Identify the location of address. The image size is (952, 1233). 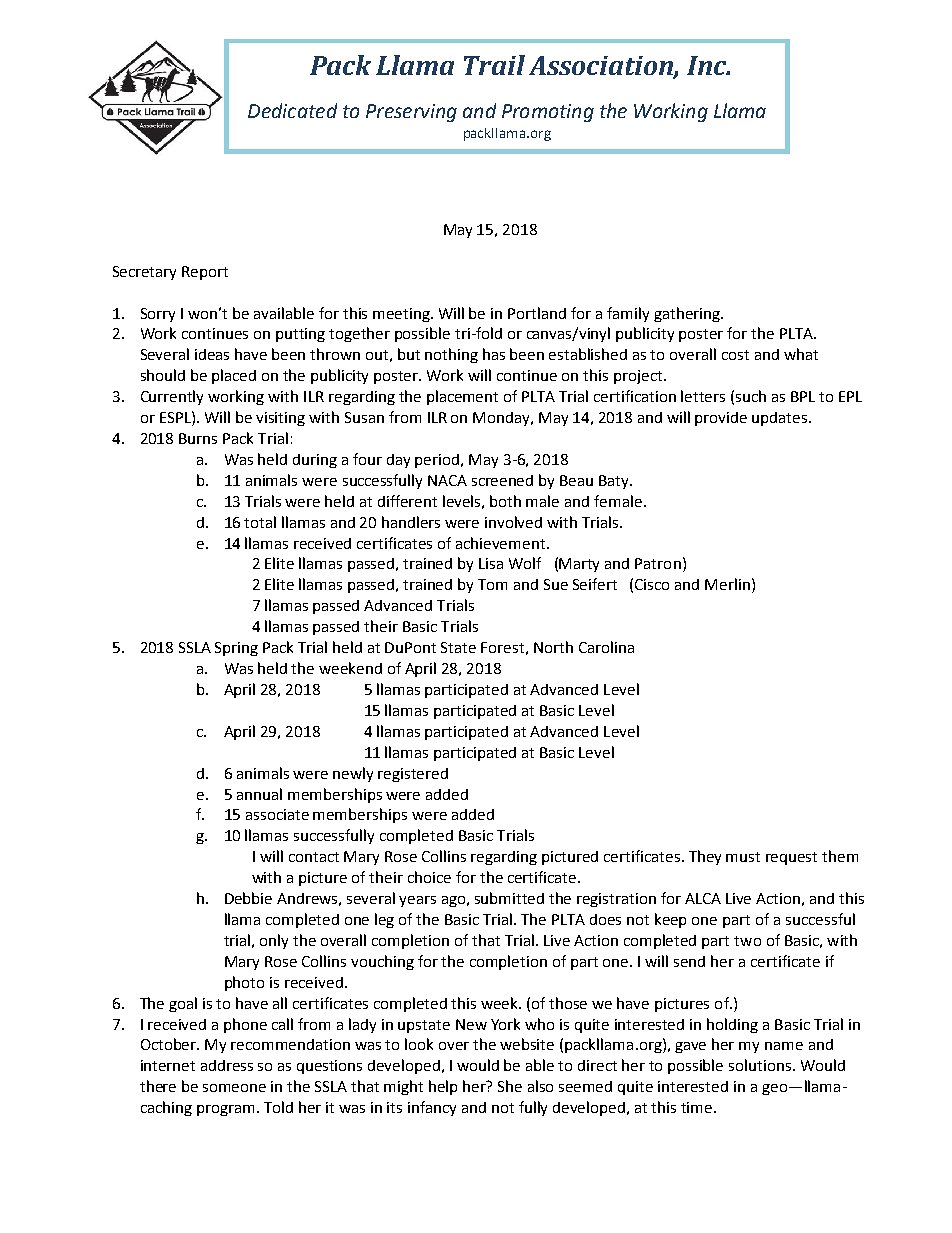
(227, 1065).
